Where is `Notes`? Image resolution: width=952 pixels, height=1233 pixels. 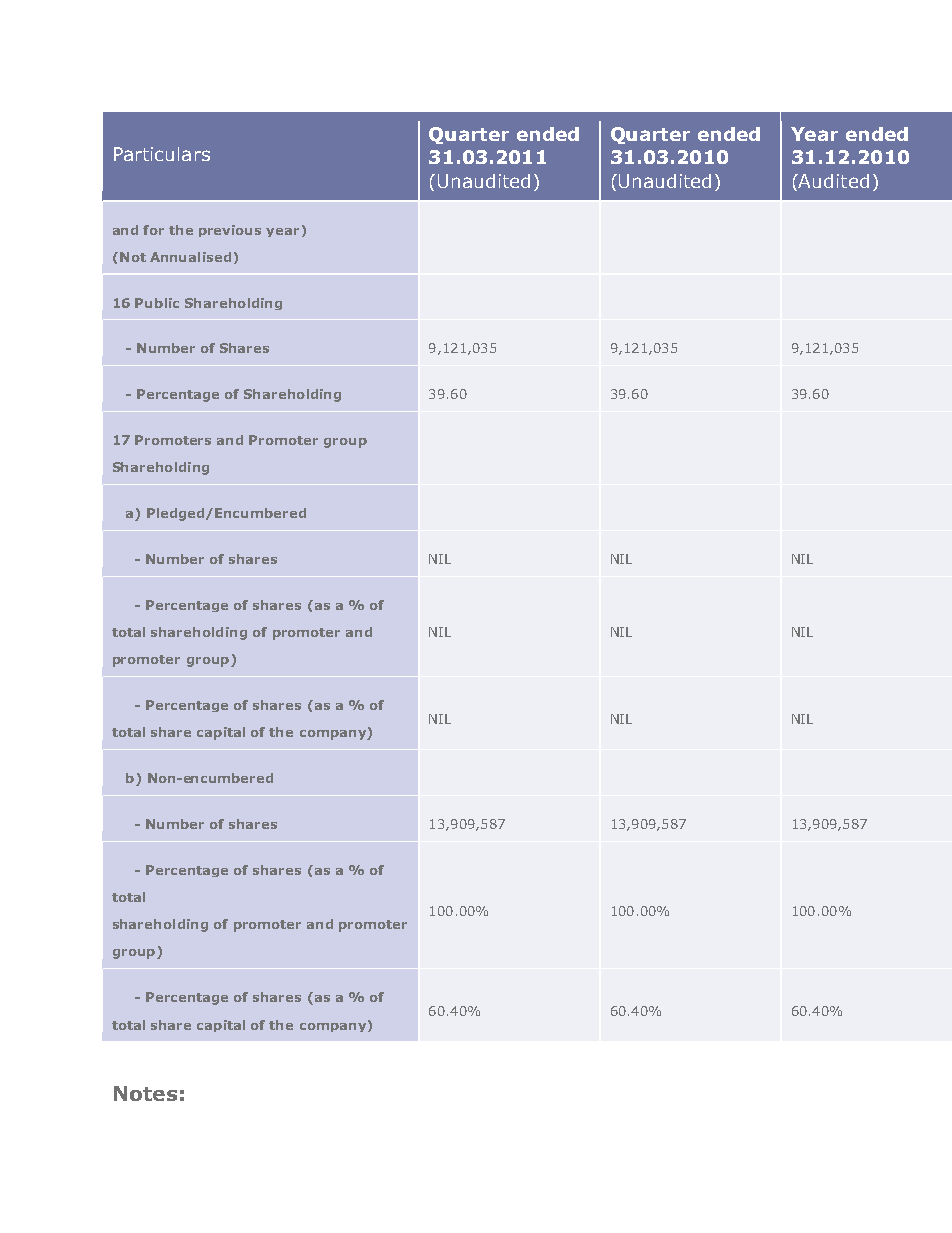 Notes is located at coordinates (145, 1093).
